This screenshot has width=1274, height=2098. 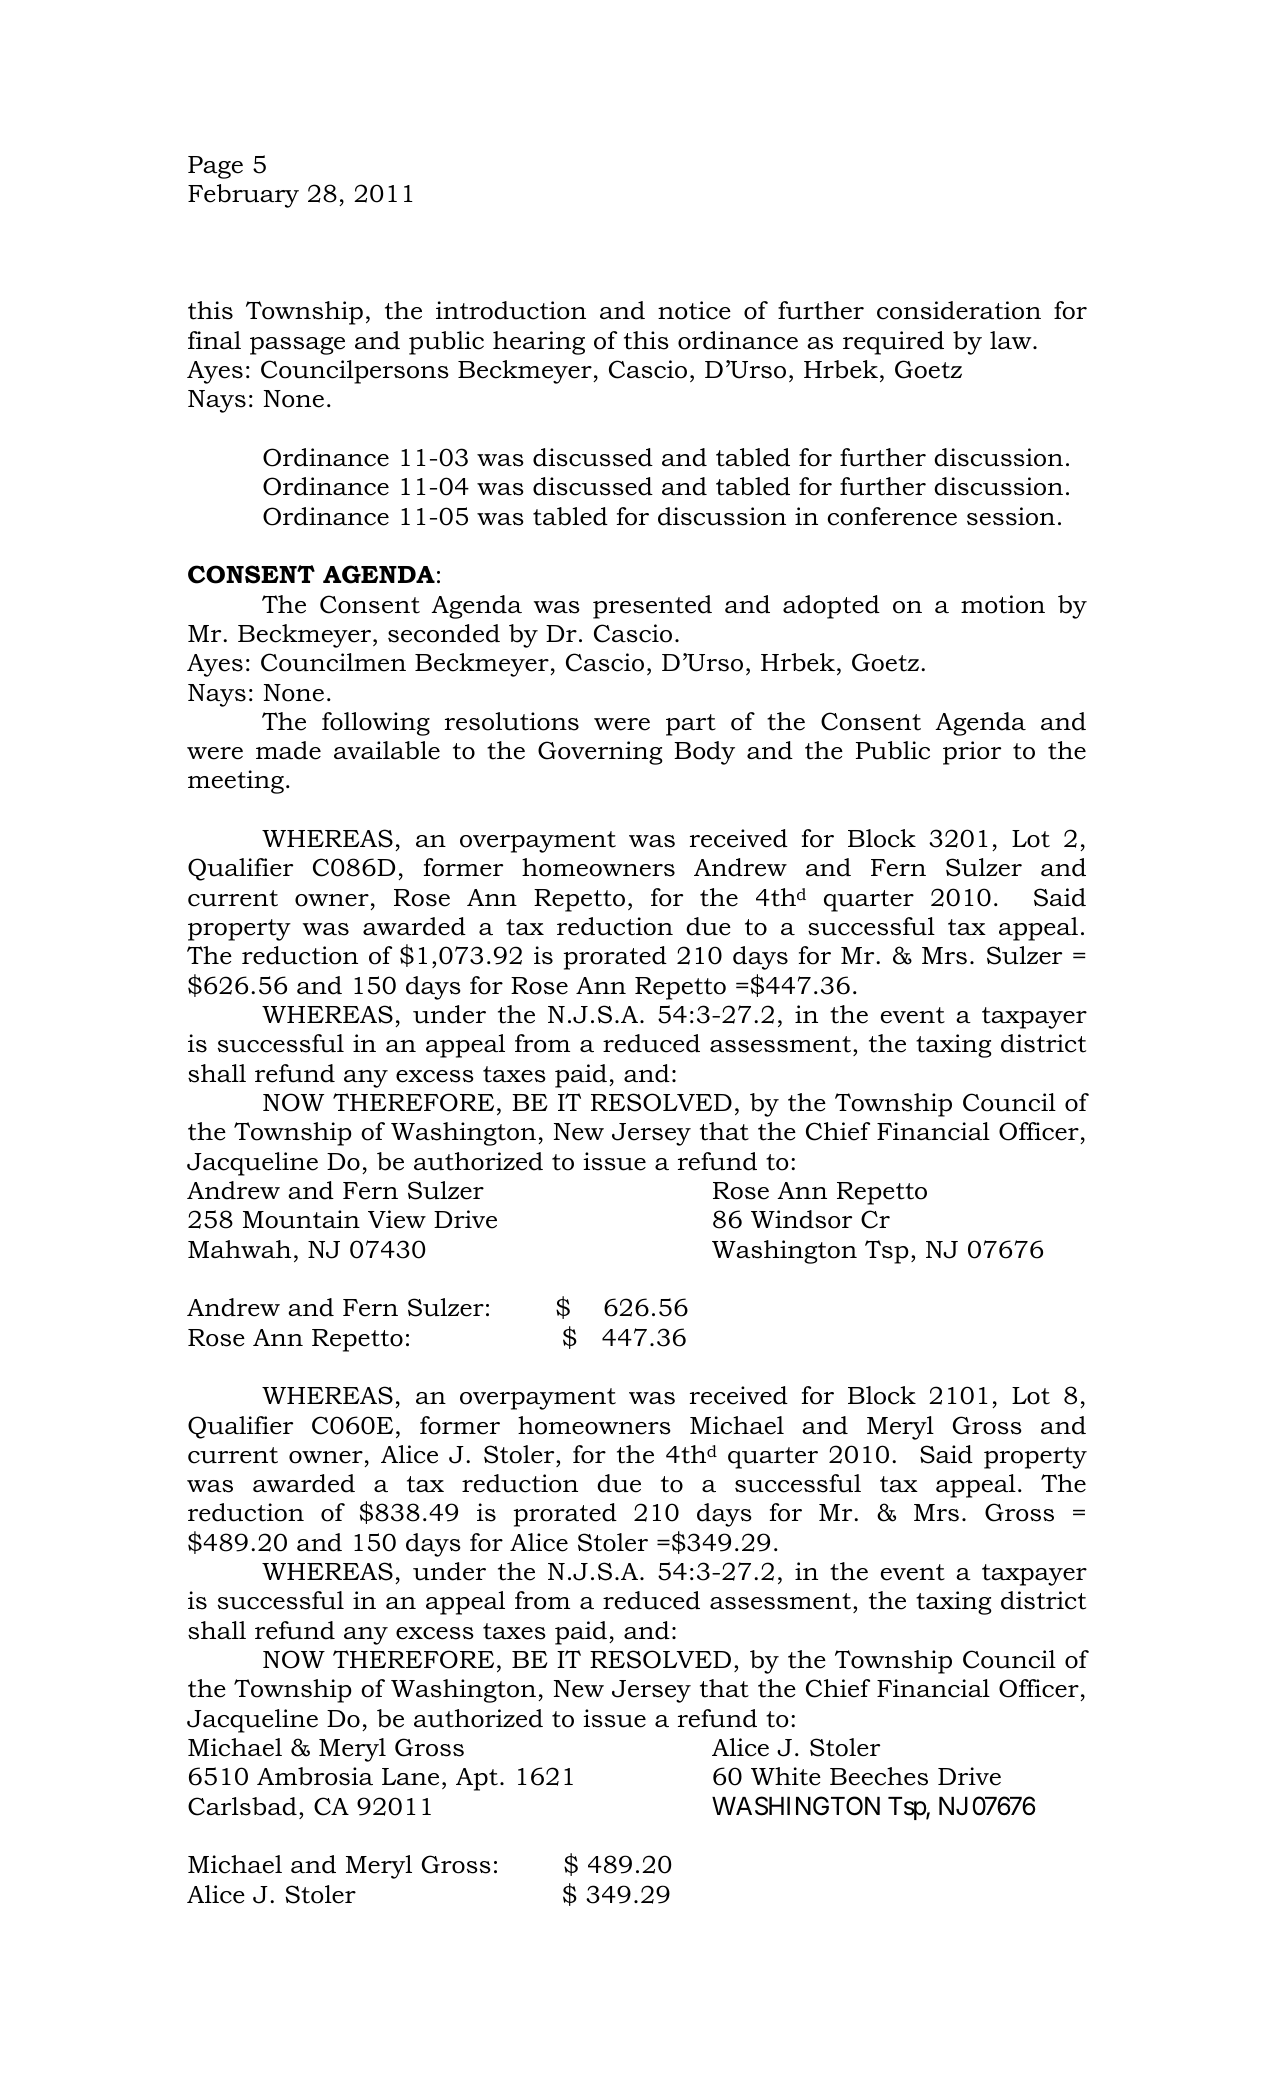 I want to click on Governing, so click(x=600, y=753).
